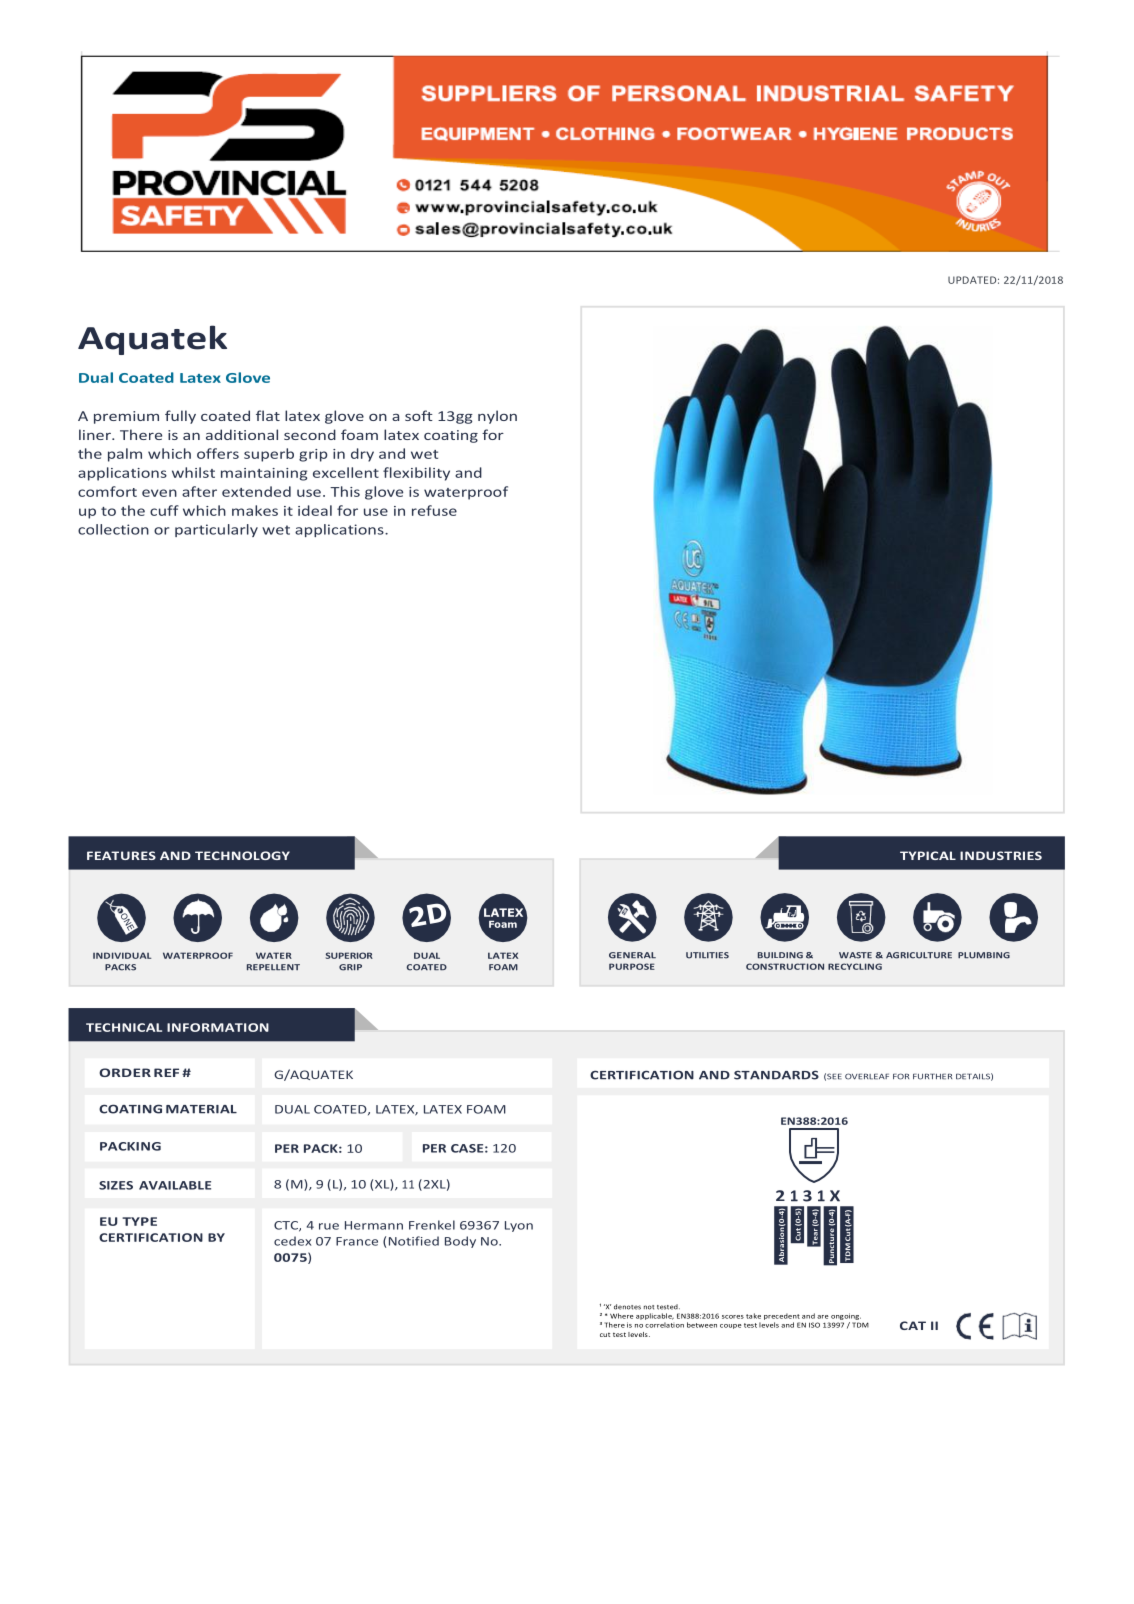 This screenshot has width=1134, height=1604. What do you see at coordinates (627, 1307) in the screenshot?
I see `denotes` at bounding box center [627, 1307].
